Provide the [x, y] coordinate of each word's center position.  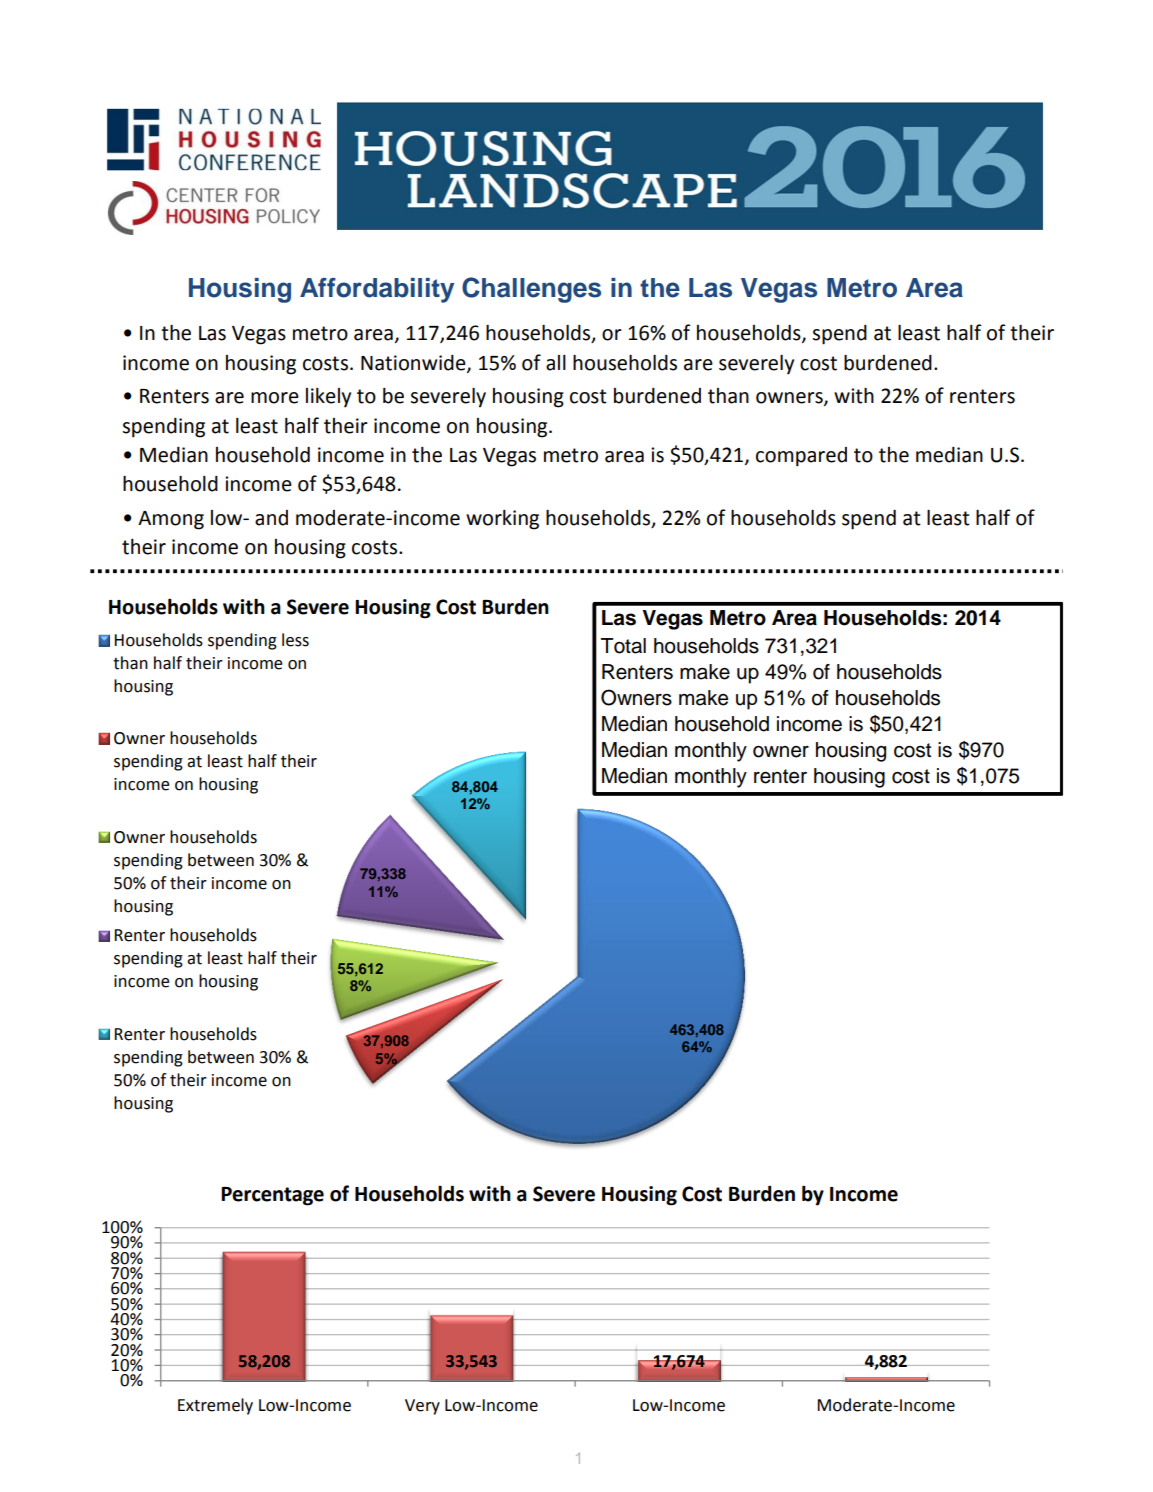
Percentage [272, 1196]
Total [623, 646]
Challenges [531, 290]
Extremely [215, 1406]
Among [171, 520]
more [275, 398]
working [502, 520]
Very [422, 1407]
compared [801, 457]
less [295, 640]
